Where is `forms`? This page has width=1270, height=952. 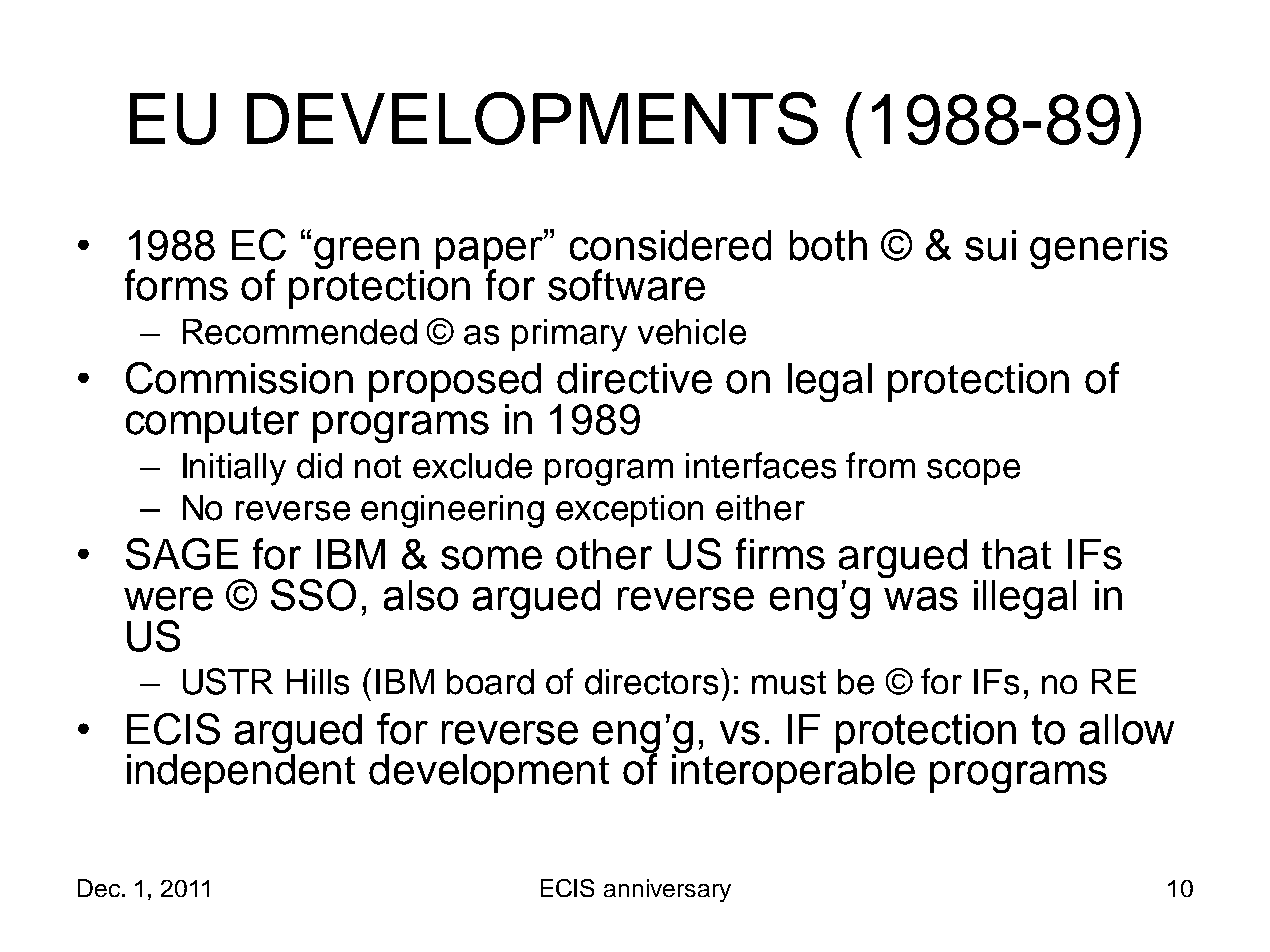 forms is located at coordinates (176, 285).
